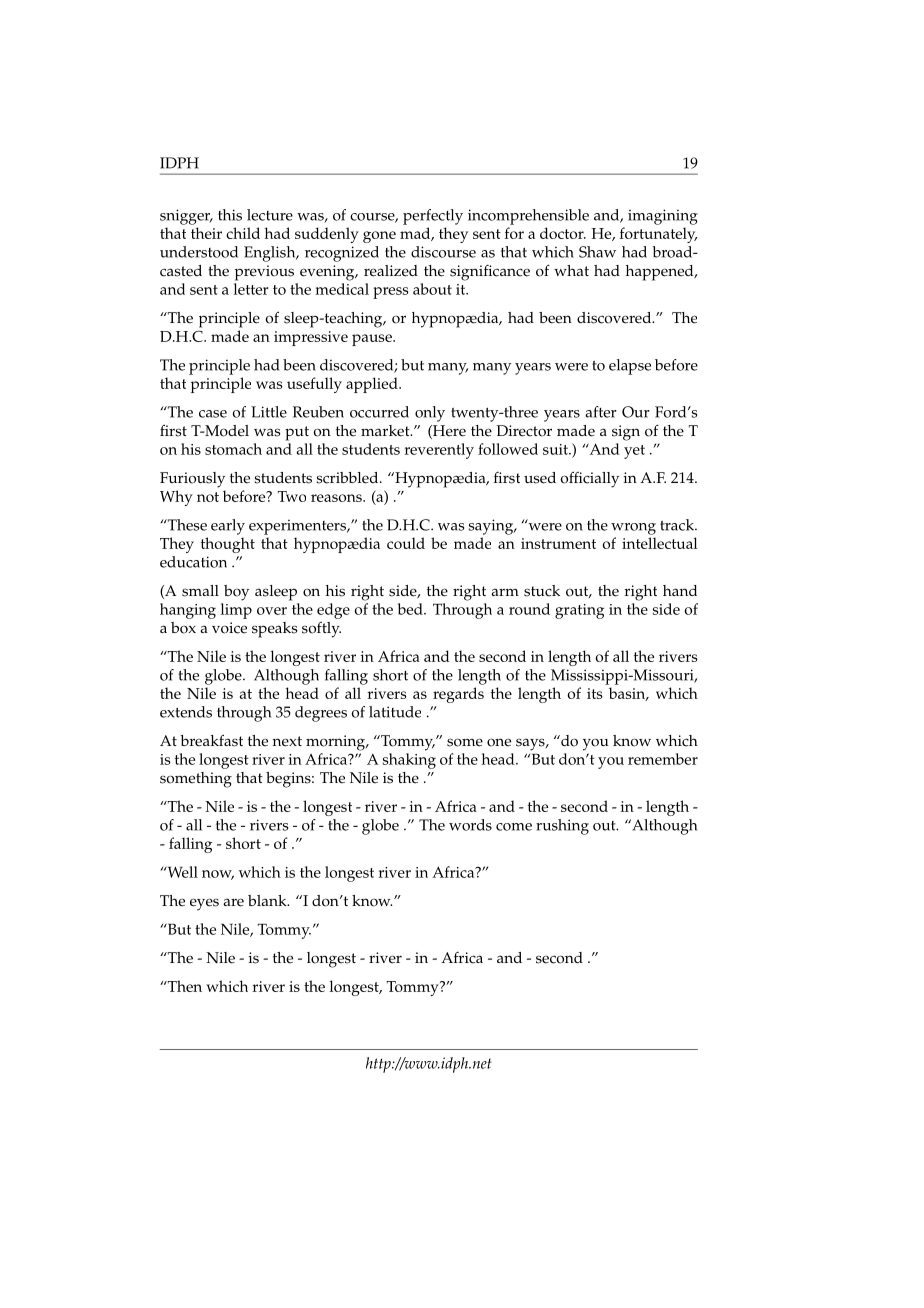 The width and height of the screenshot is (924, 1308). What do you see at coordinates (634, 452) in the screenshot?
I see `yet` at bounding box center [634, 452].
